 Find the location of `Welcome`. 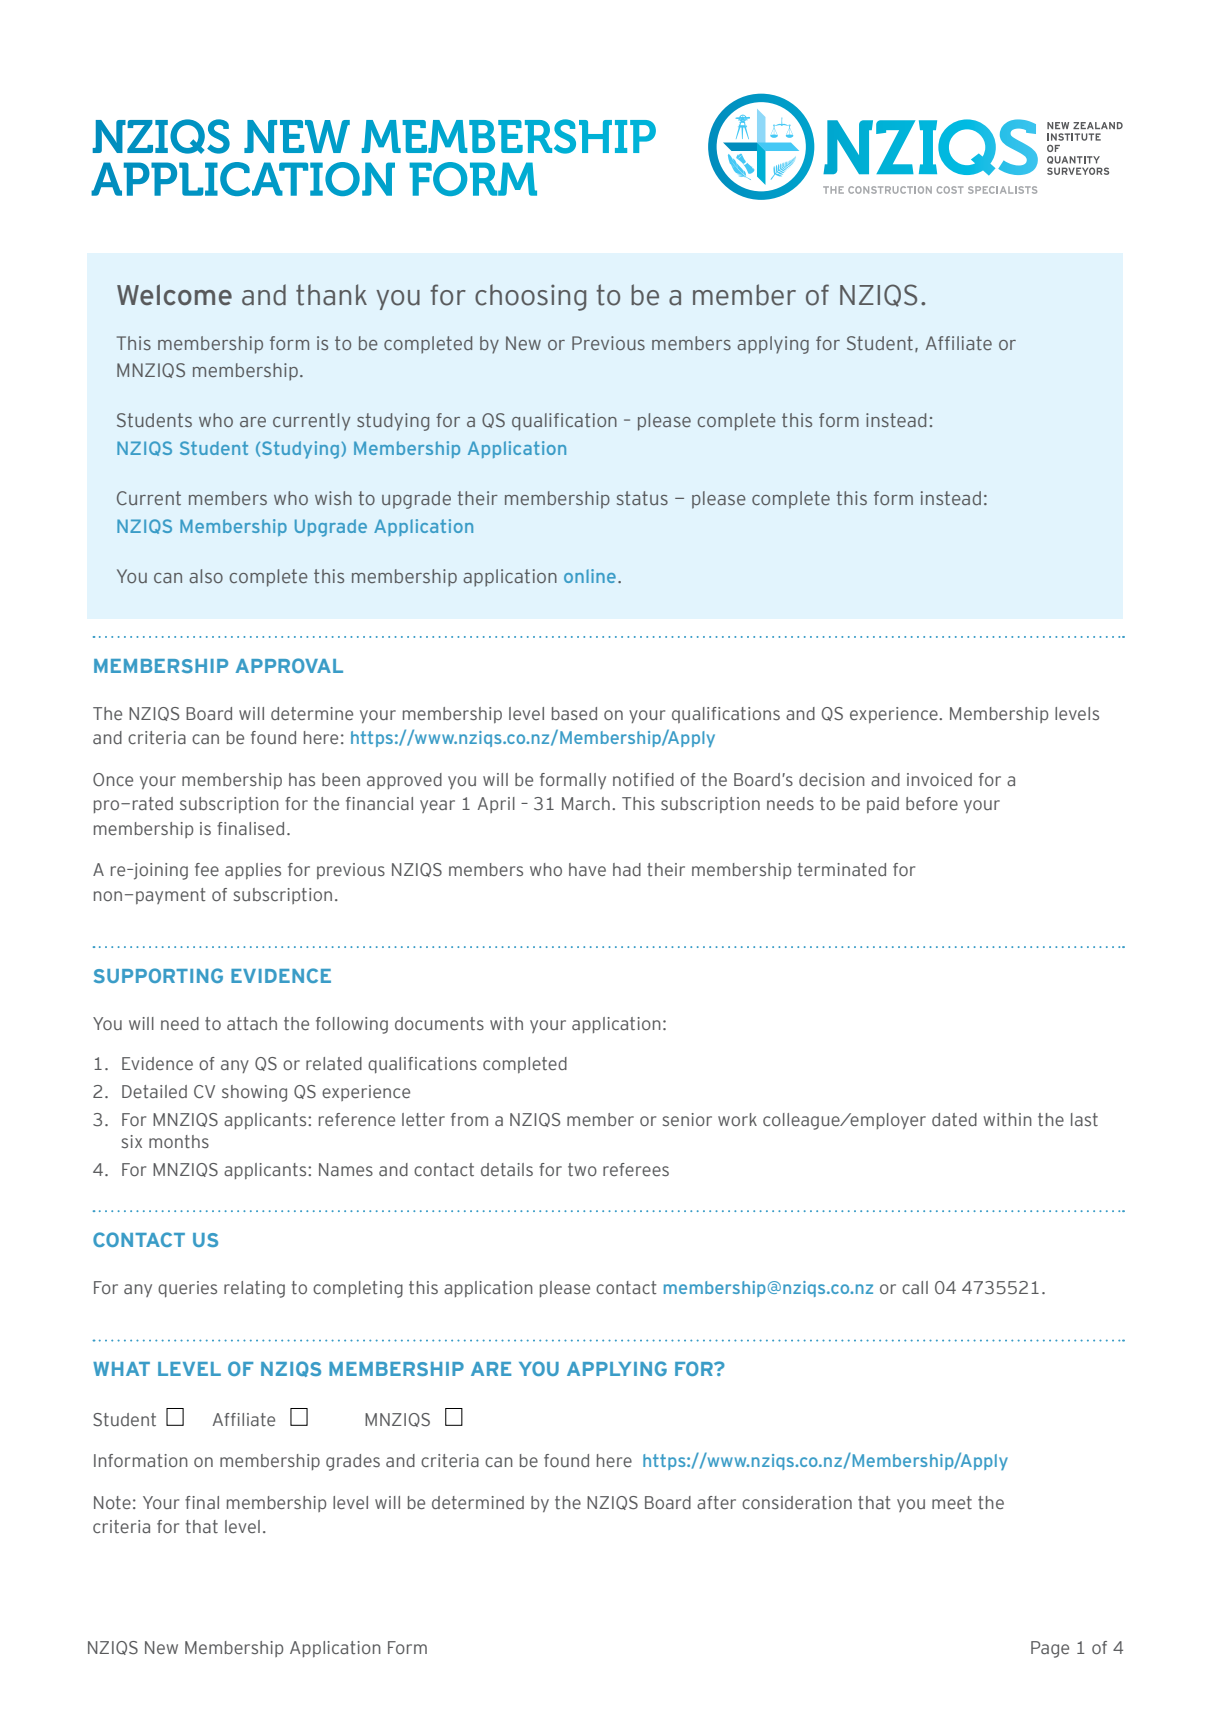

Welcome is located at coordinates (174, 295).
